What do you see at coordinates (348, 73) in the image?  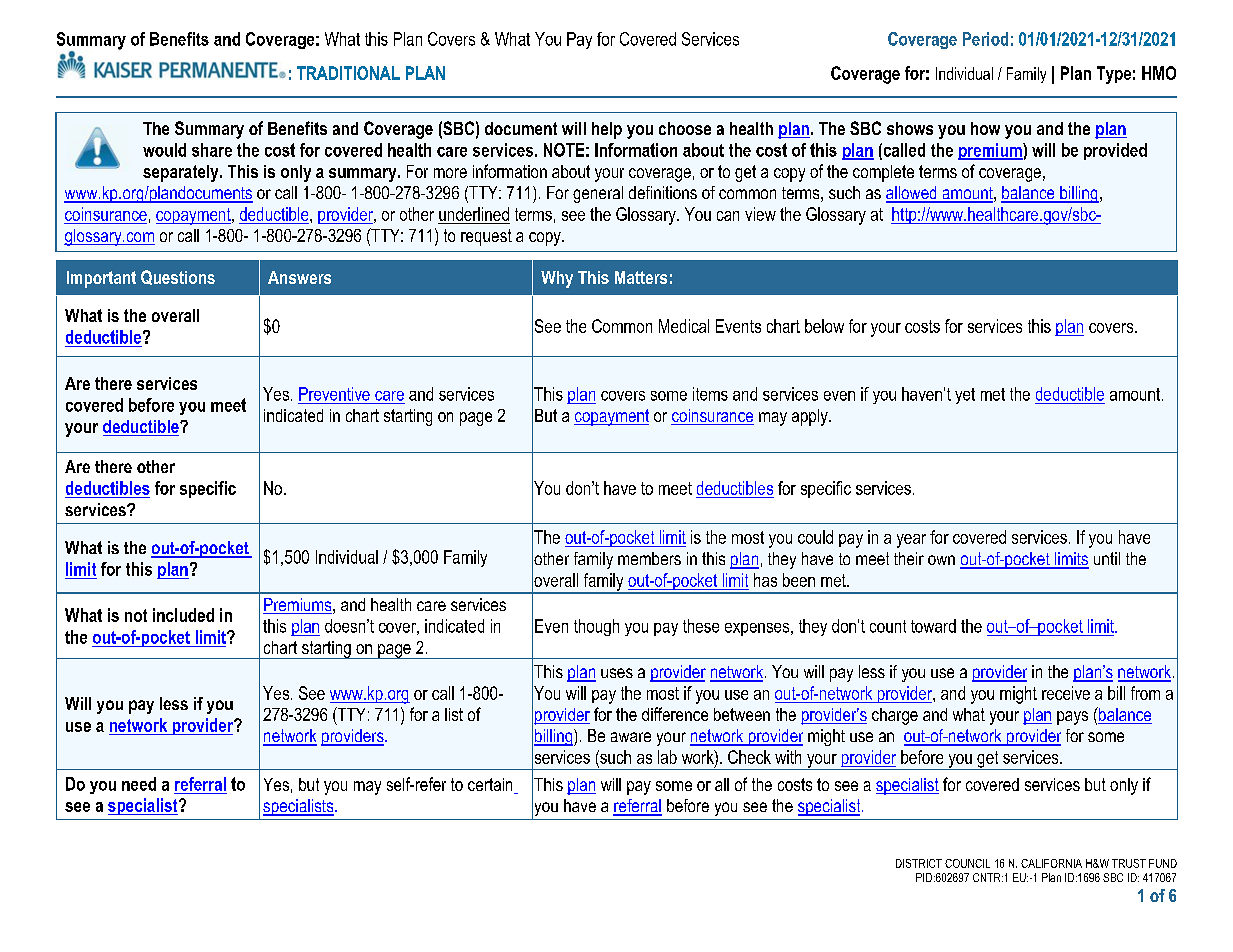 I see `TRADITIONAL` at bounding box center [348, 73].
